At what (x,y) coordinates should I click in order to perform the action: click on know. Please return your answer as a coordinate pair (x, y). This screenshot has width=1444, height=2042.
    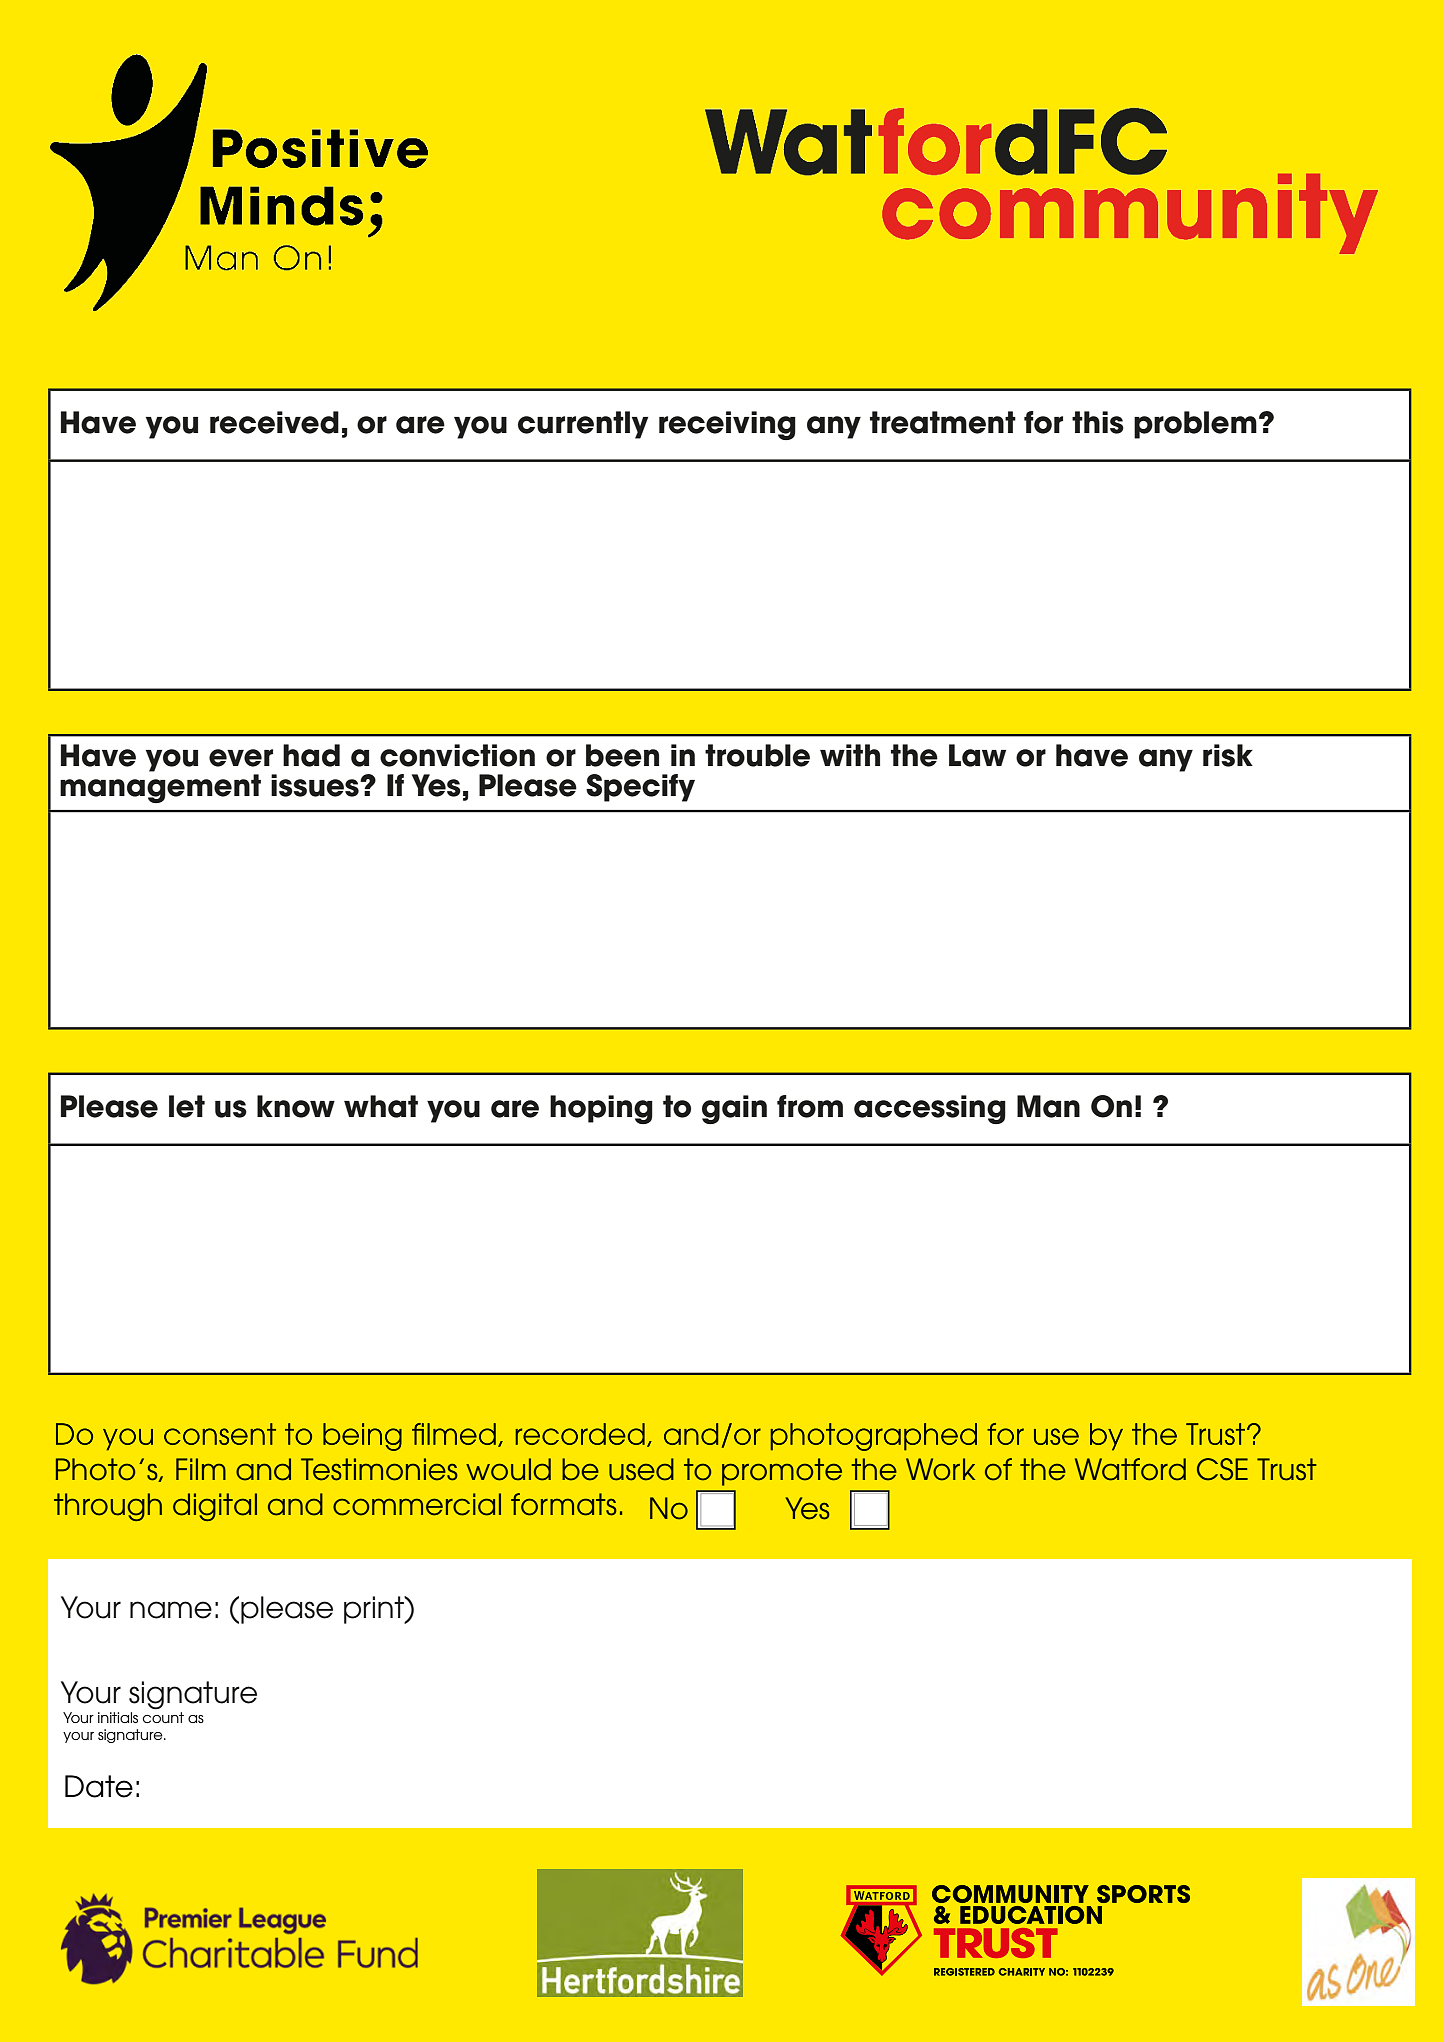
    Looking at the image, I should click on (296, 1106).
